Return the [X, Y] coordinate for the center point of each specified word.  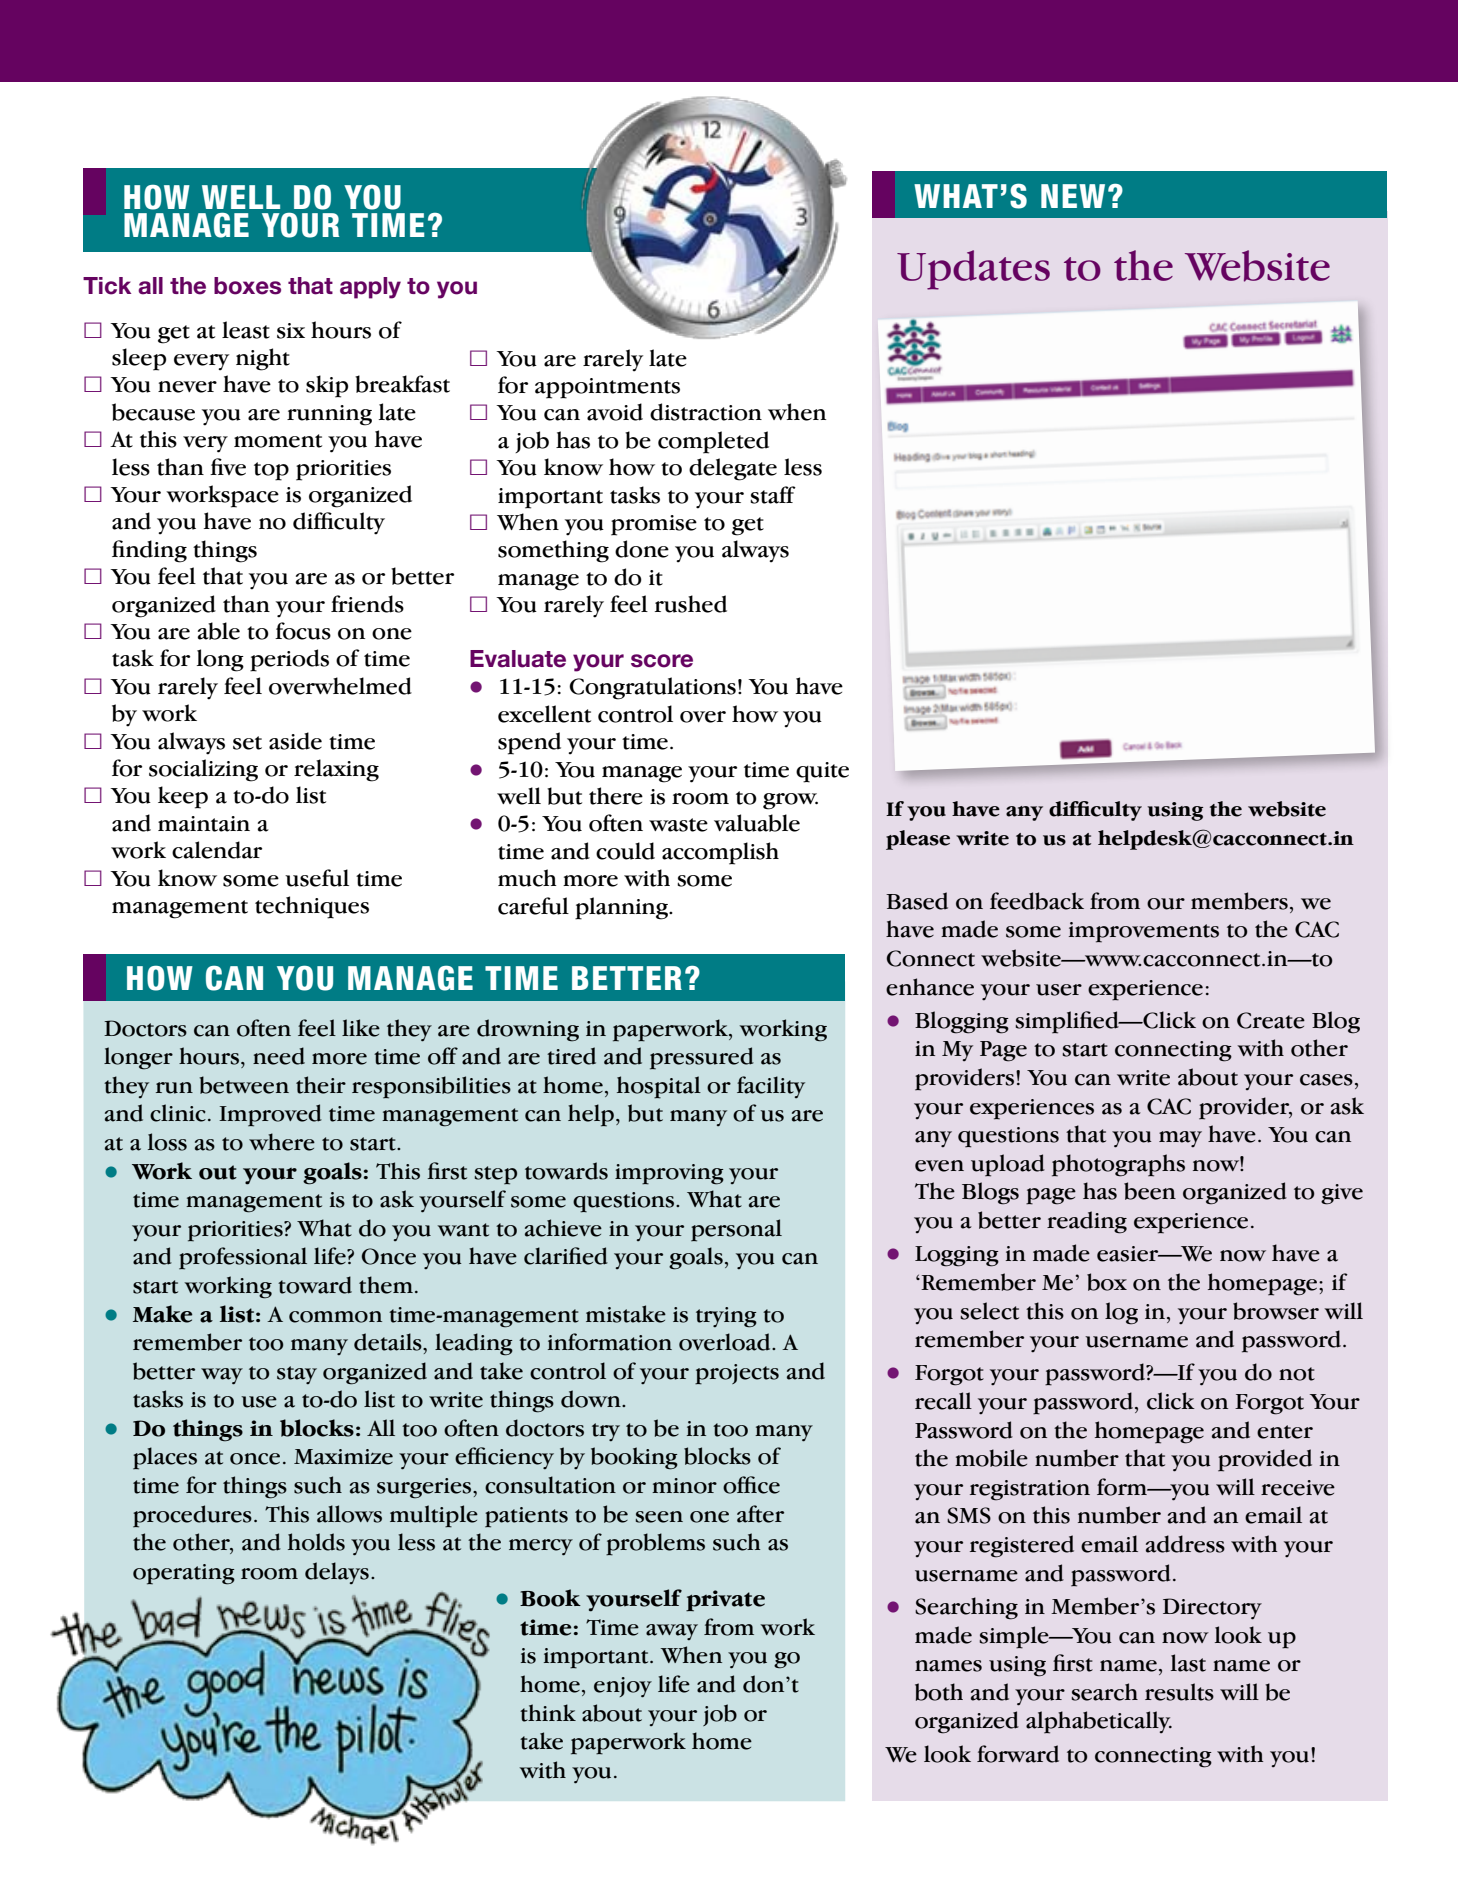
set [247, 743]
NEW [1073, 196]
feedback [1037, 901]
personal [736, 1230]
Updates [973, 270]
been [1150, 1191]
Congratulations [652, 688]
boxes [247, 286]
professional [243, 1258]
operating [184, 1574]
